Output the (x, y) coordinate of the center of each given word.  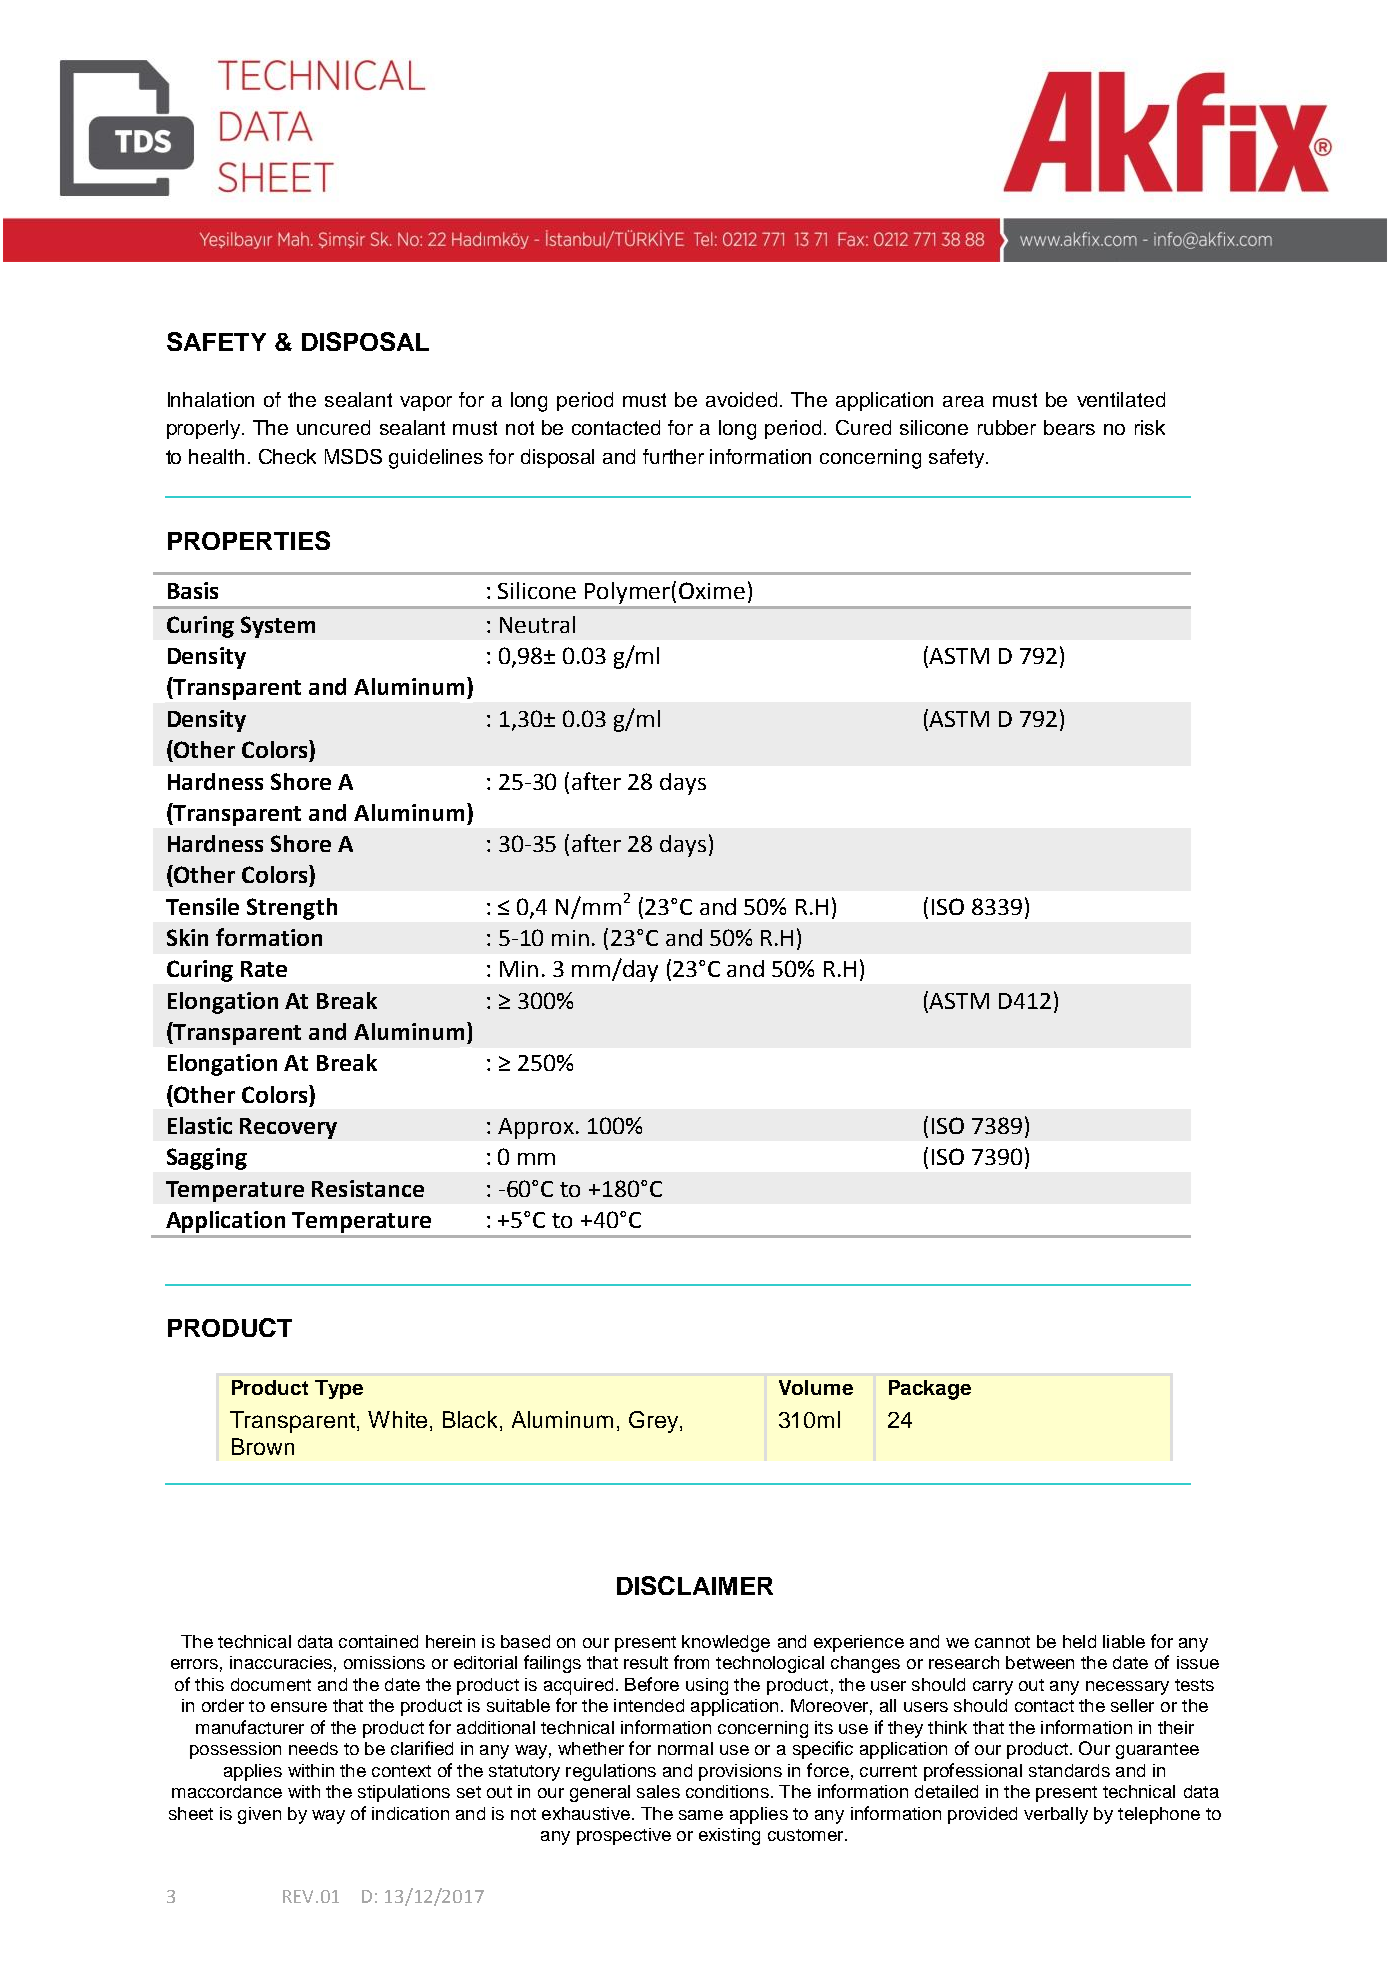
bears (1069, 427)
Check (287, 456)
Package (930, 1390)
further (673, 456)
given (259, 1815)
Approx (536, 1128)
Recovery (288, 1128)
